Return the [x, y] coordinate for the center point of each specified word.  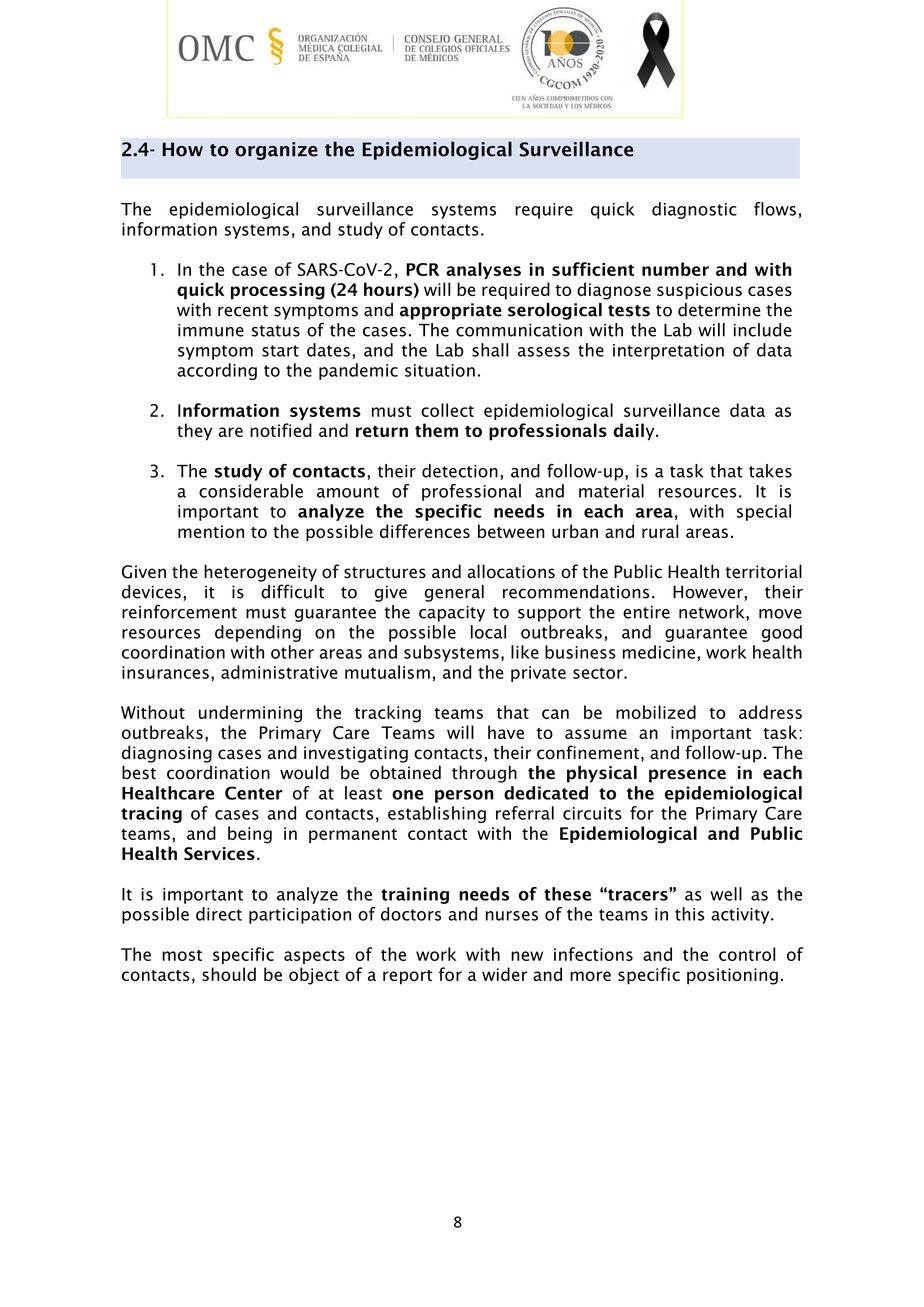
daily [635, 432]
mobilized [656, 712]
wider [505, 974]
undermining [250, 714]
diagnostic [694, 210]
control [747, 954]
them [436, 430]
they [194, 432]
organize [276, 151]
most [182, 955]
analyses [483, 270]
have [506, 732]
